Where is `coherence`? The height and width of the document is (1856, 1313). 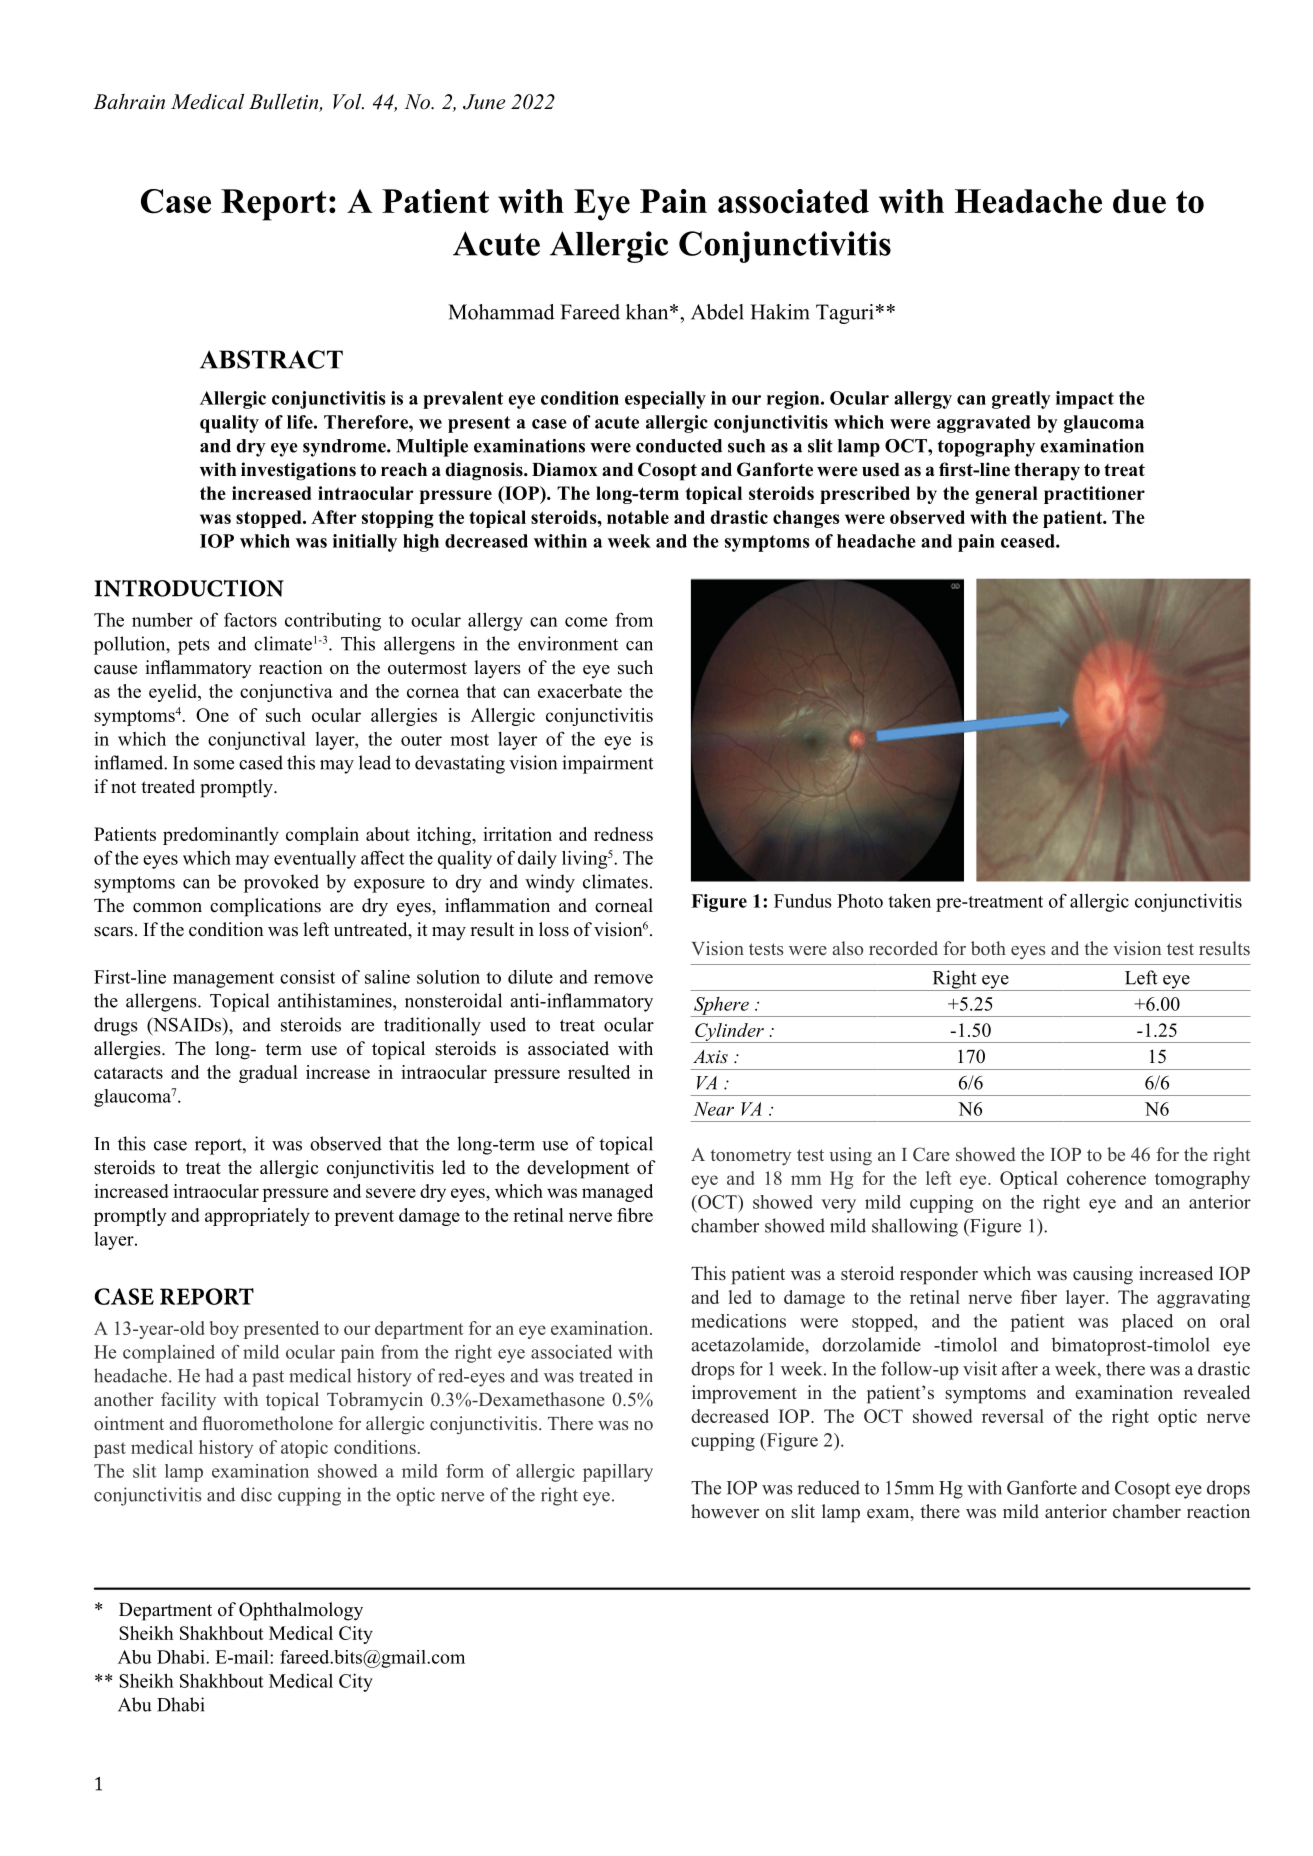
coherence is located at coordinates (1106, 1178).
